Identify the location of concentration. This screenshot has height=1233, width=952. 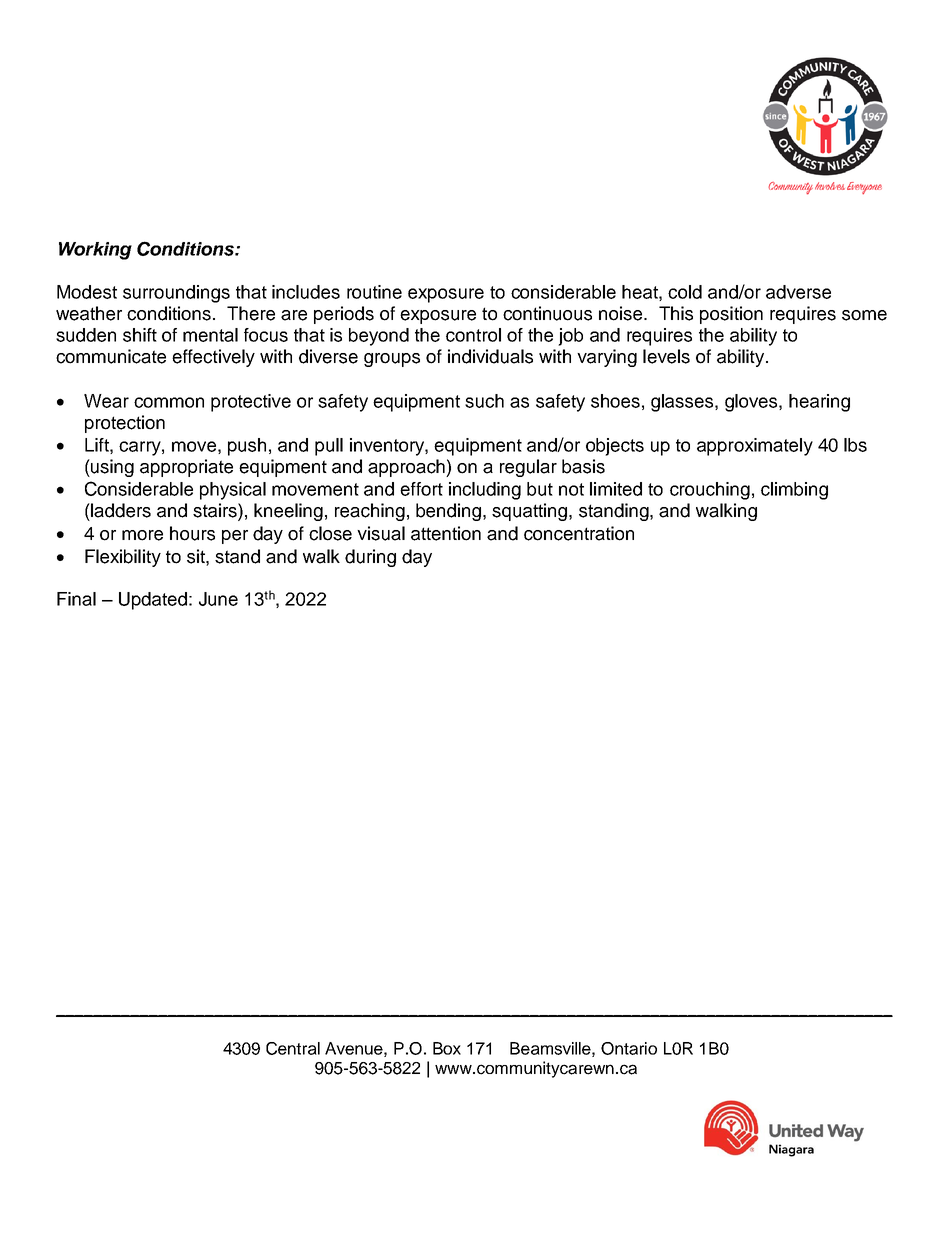
(579, 533).
